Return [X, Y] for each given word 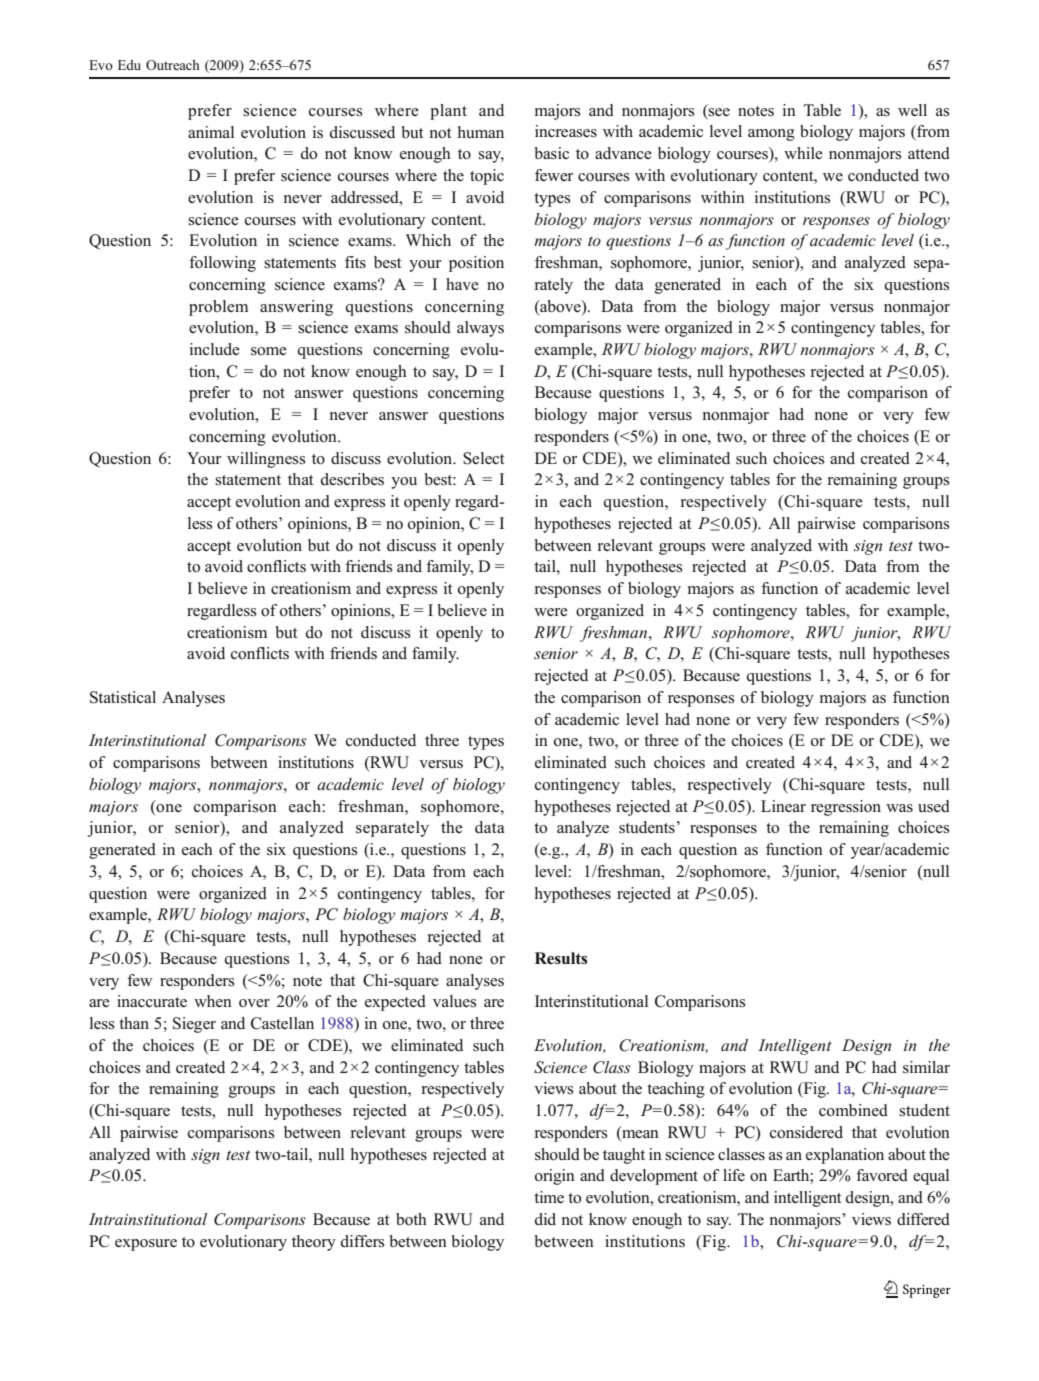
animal [211, 132]
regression [846, 808]
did [545, 1219]
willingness [266, 460]
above [560, 306]
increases [566, 131]
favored [882, 1175]
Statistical [123, 697]
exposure [146, 1245]
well [912, 110]
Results [561, 958]
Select [484, 458]
